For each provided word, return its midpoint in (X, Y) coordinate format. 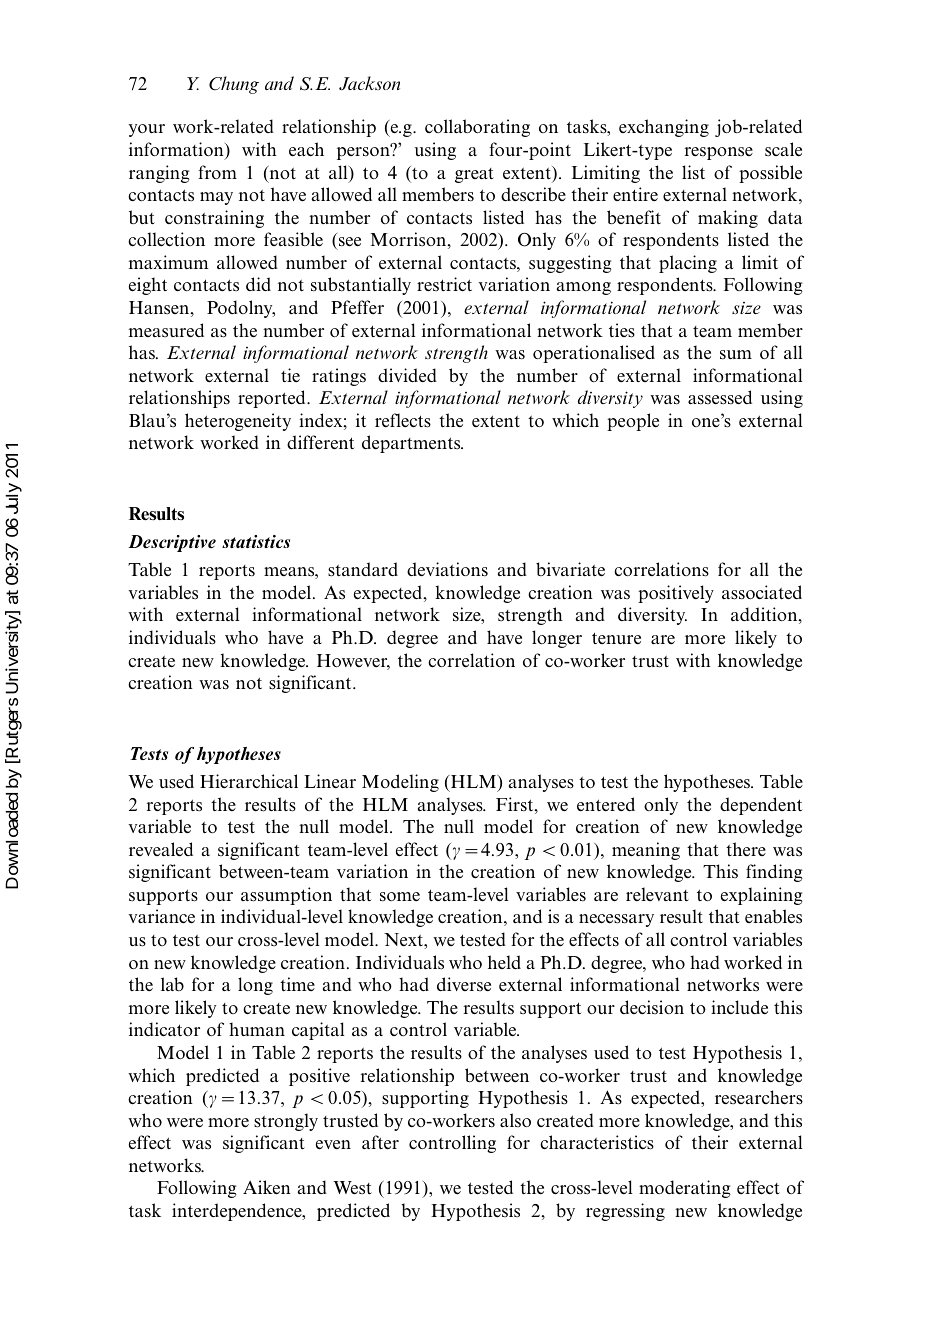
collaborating (477, 128)
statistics (256, 541)
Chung (234, 85)
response (719, 153)
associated (762, 592)
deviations (447, 569)
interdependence (238, 1212)
